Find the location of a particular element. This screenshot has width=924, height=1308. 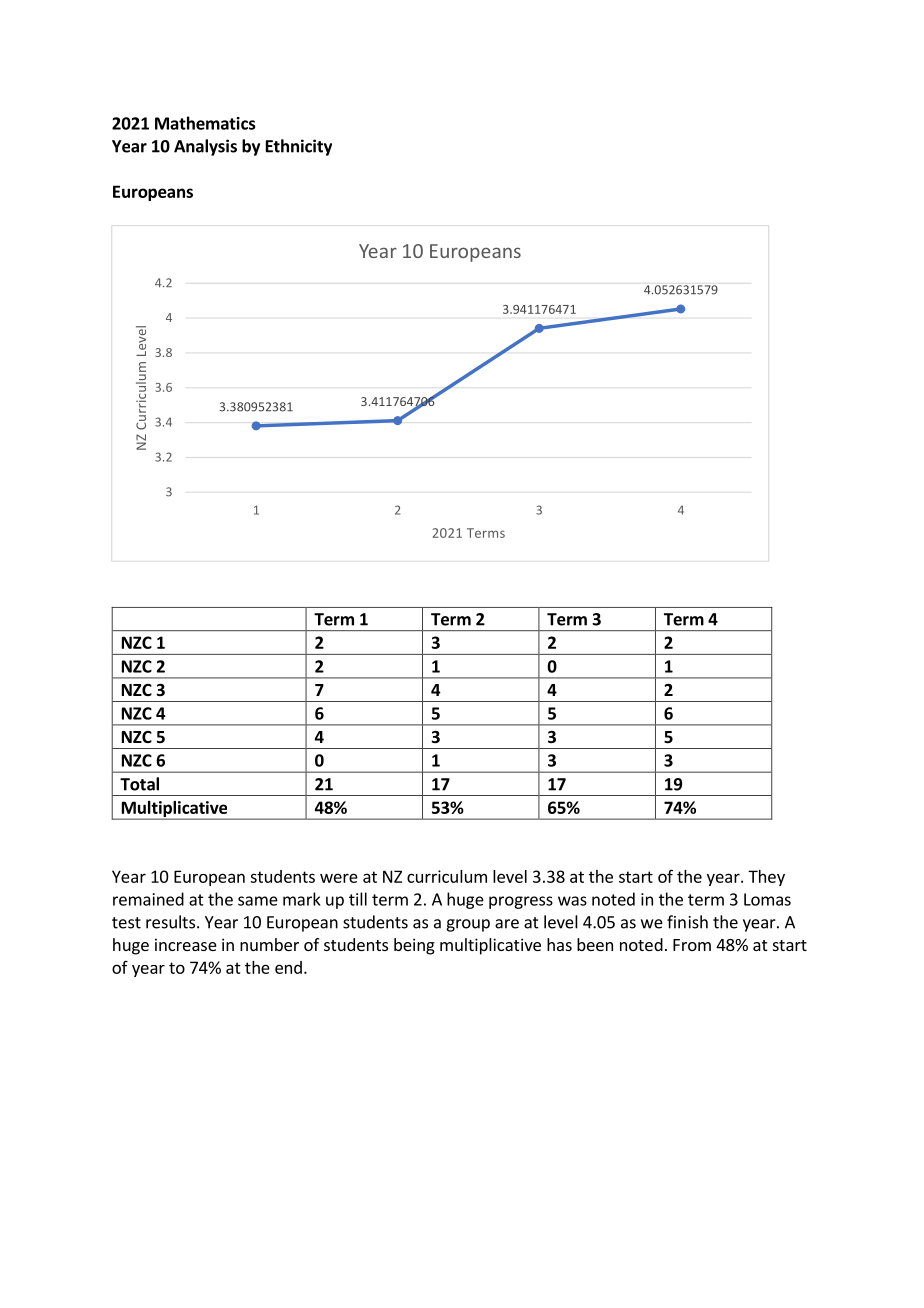

They is located at coordinates (766, 878).
